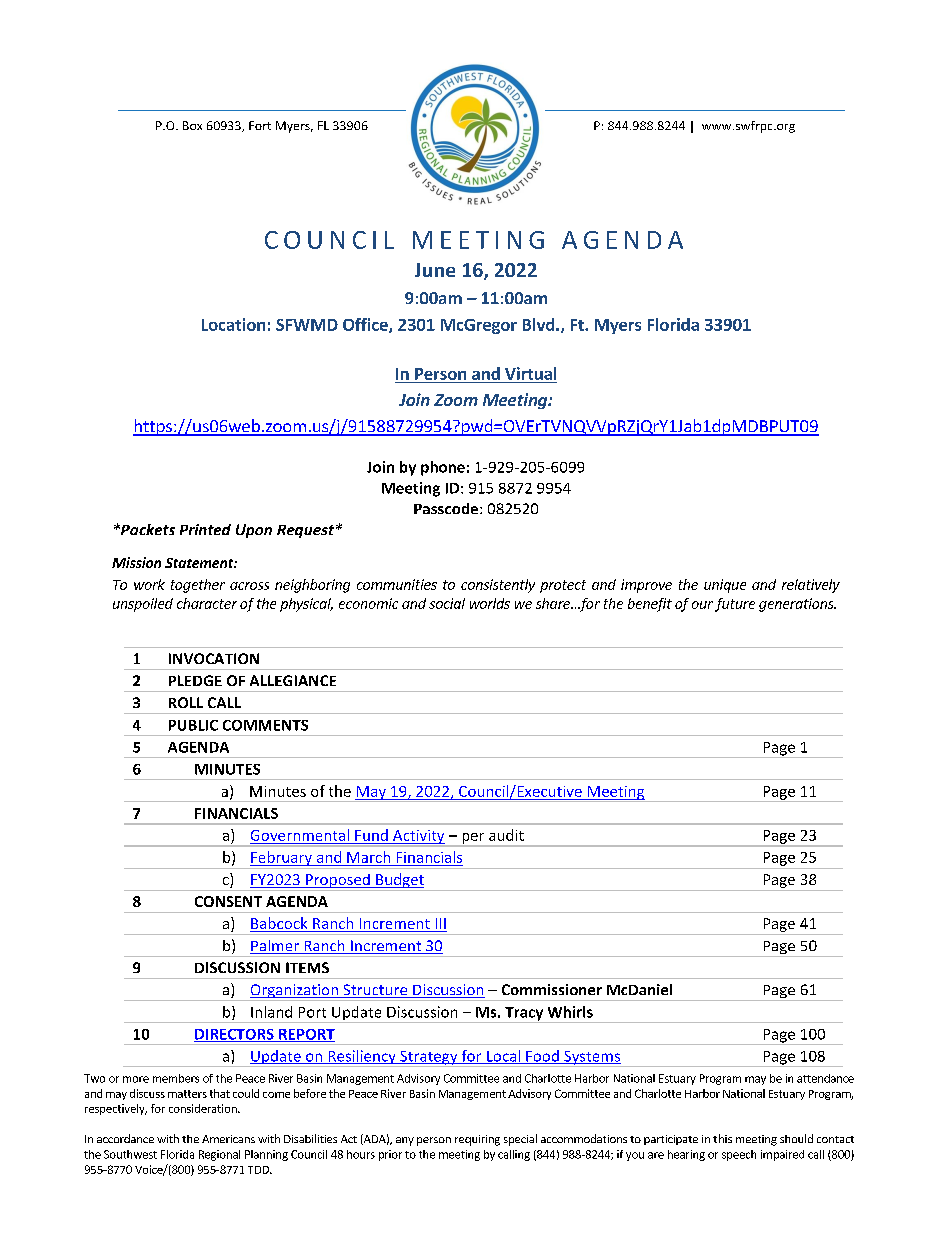  Describe the element at coordinates (187, 1094) in the screenshot. I see `matters` at that location.
